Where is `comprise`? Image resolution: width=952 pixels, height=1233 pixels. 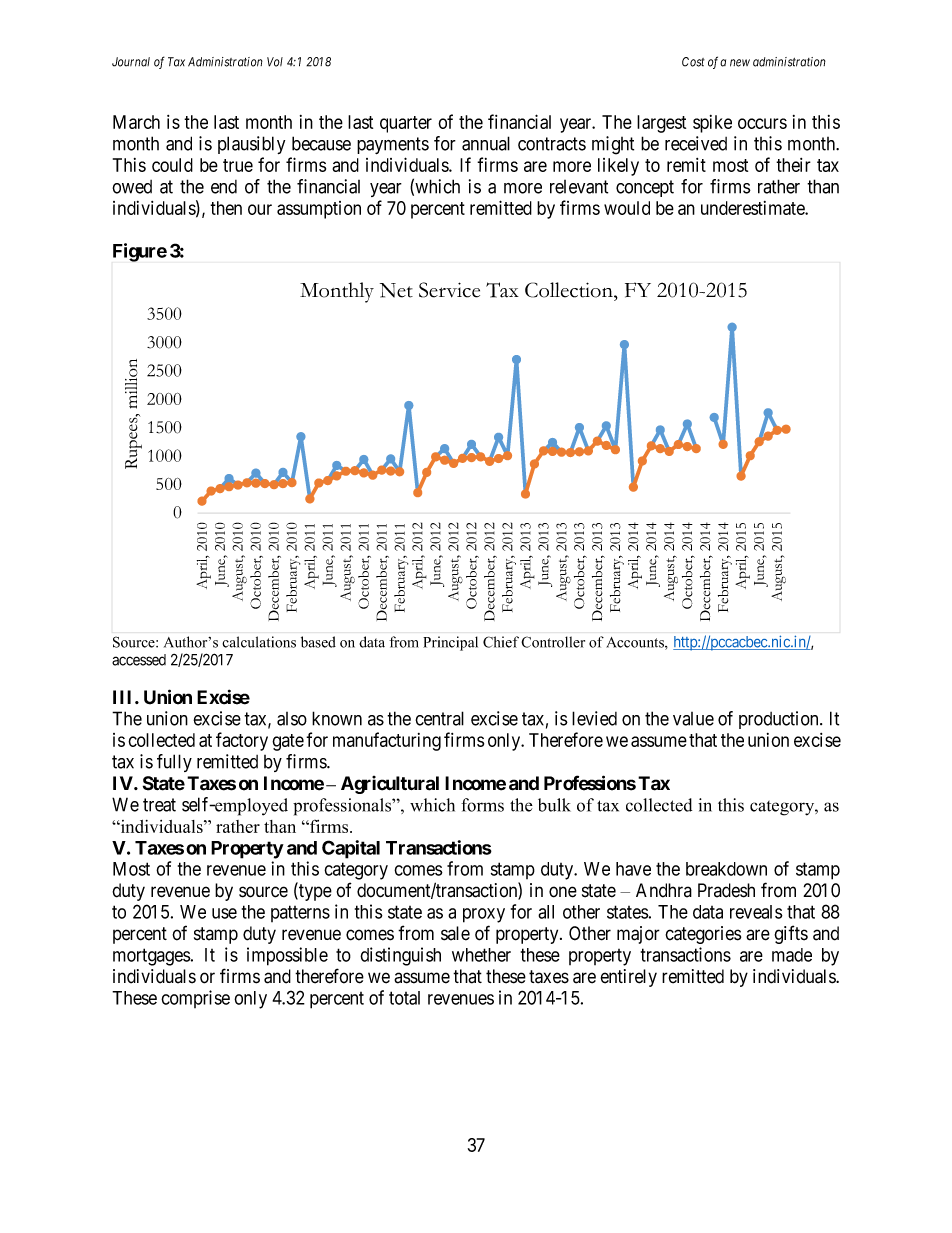 comprise is located at coordinates (195, 999).
